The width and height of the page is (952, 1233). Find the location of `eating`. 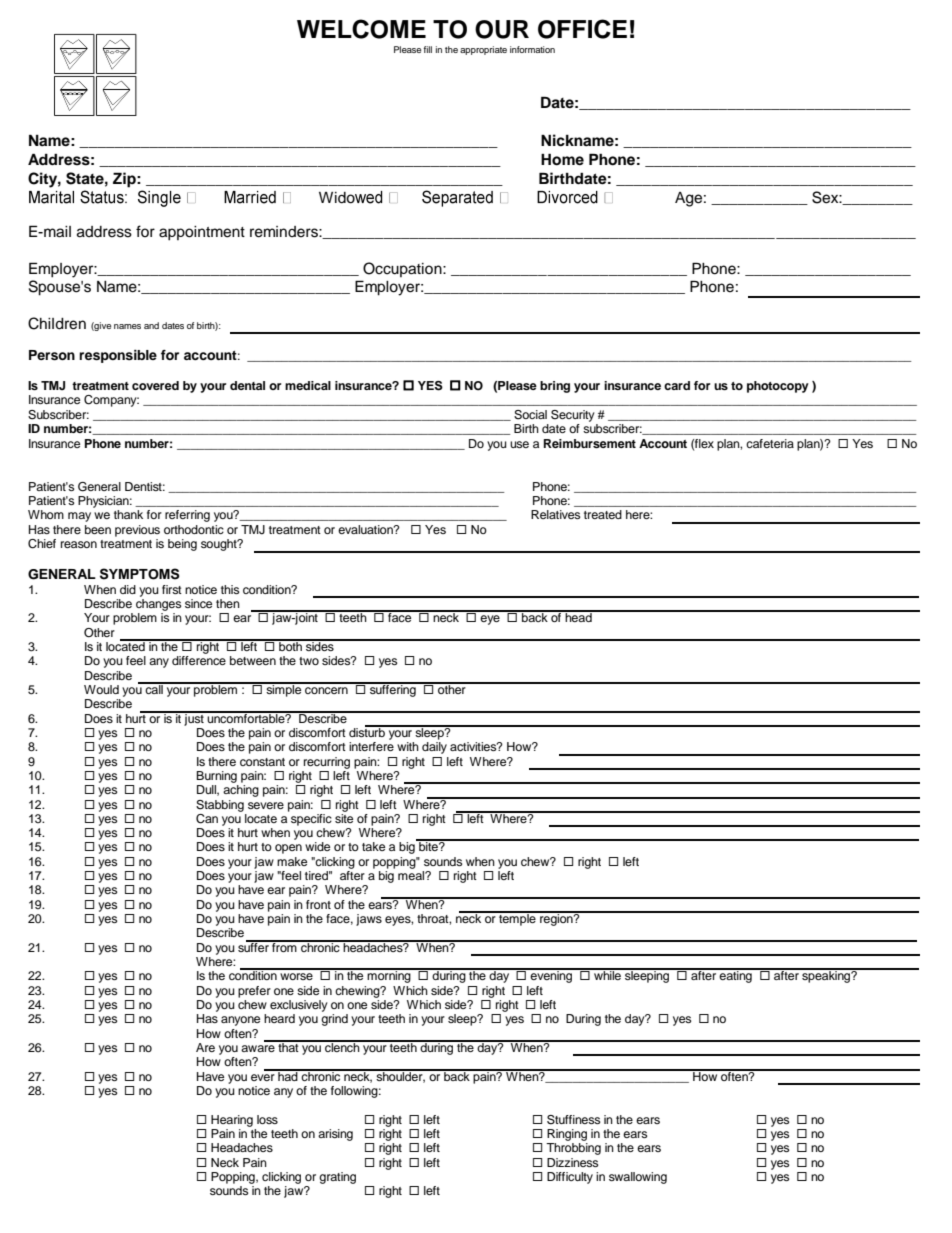

eating is located at coordinates (736, 976).
